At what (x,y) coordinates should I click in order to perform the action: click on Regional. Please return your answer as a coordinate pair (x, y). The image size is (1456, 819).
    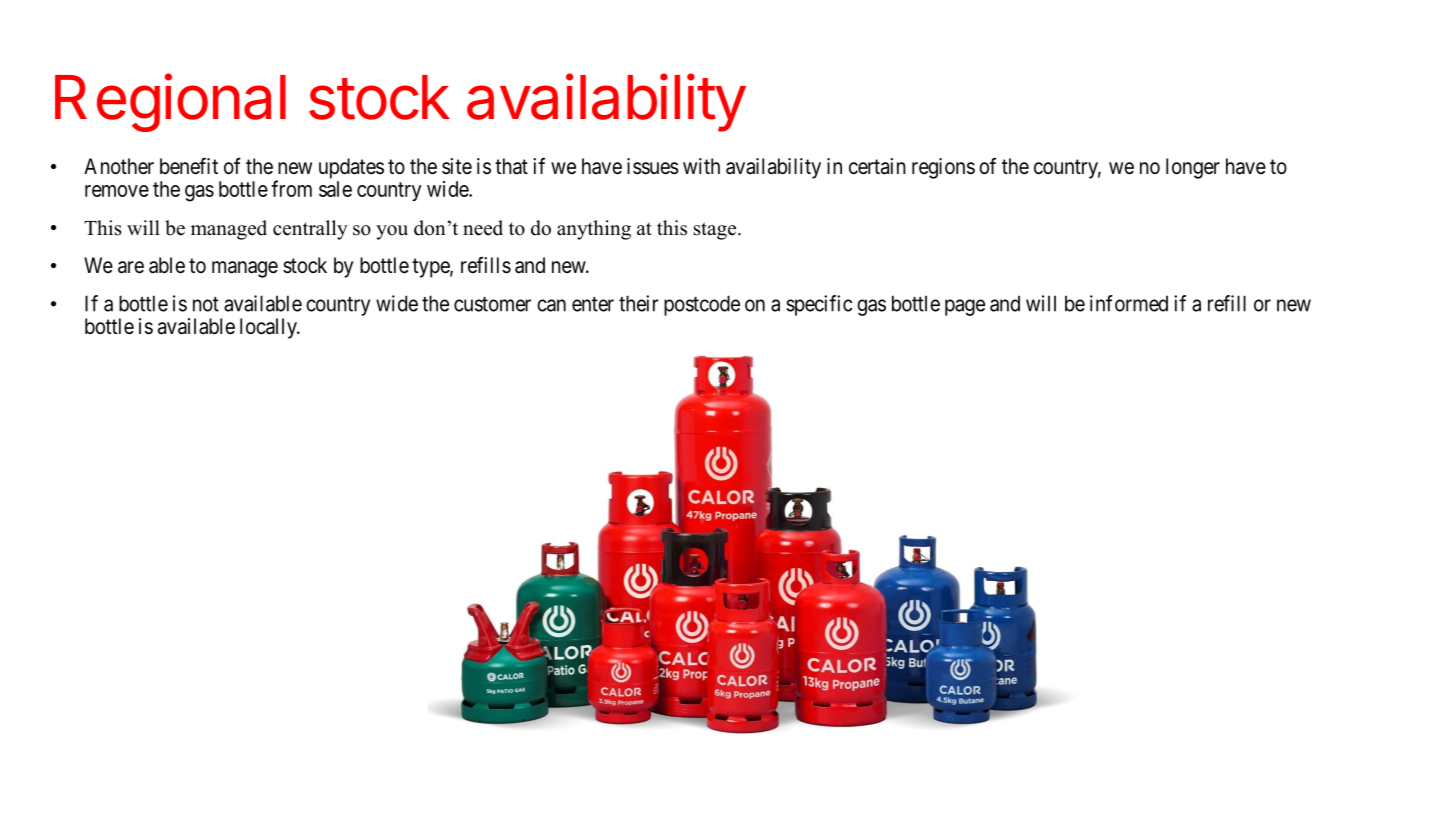
    Looking at the image, I should click on (170, 102).
